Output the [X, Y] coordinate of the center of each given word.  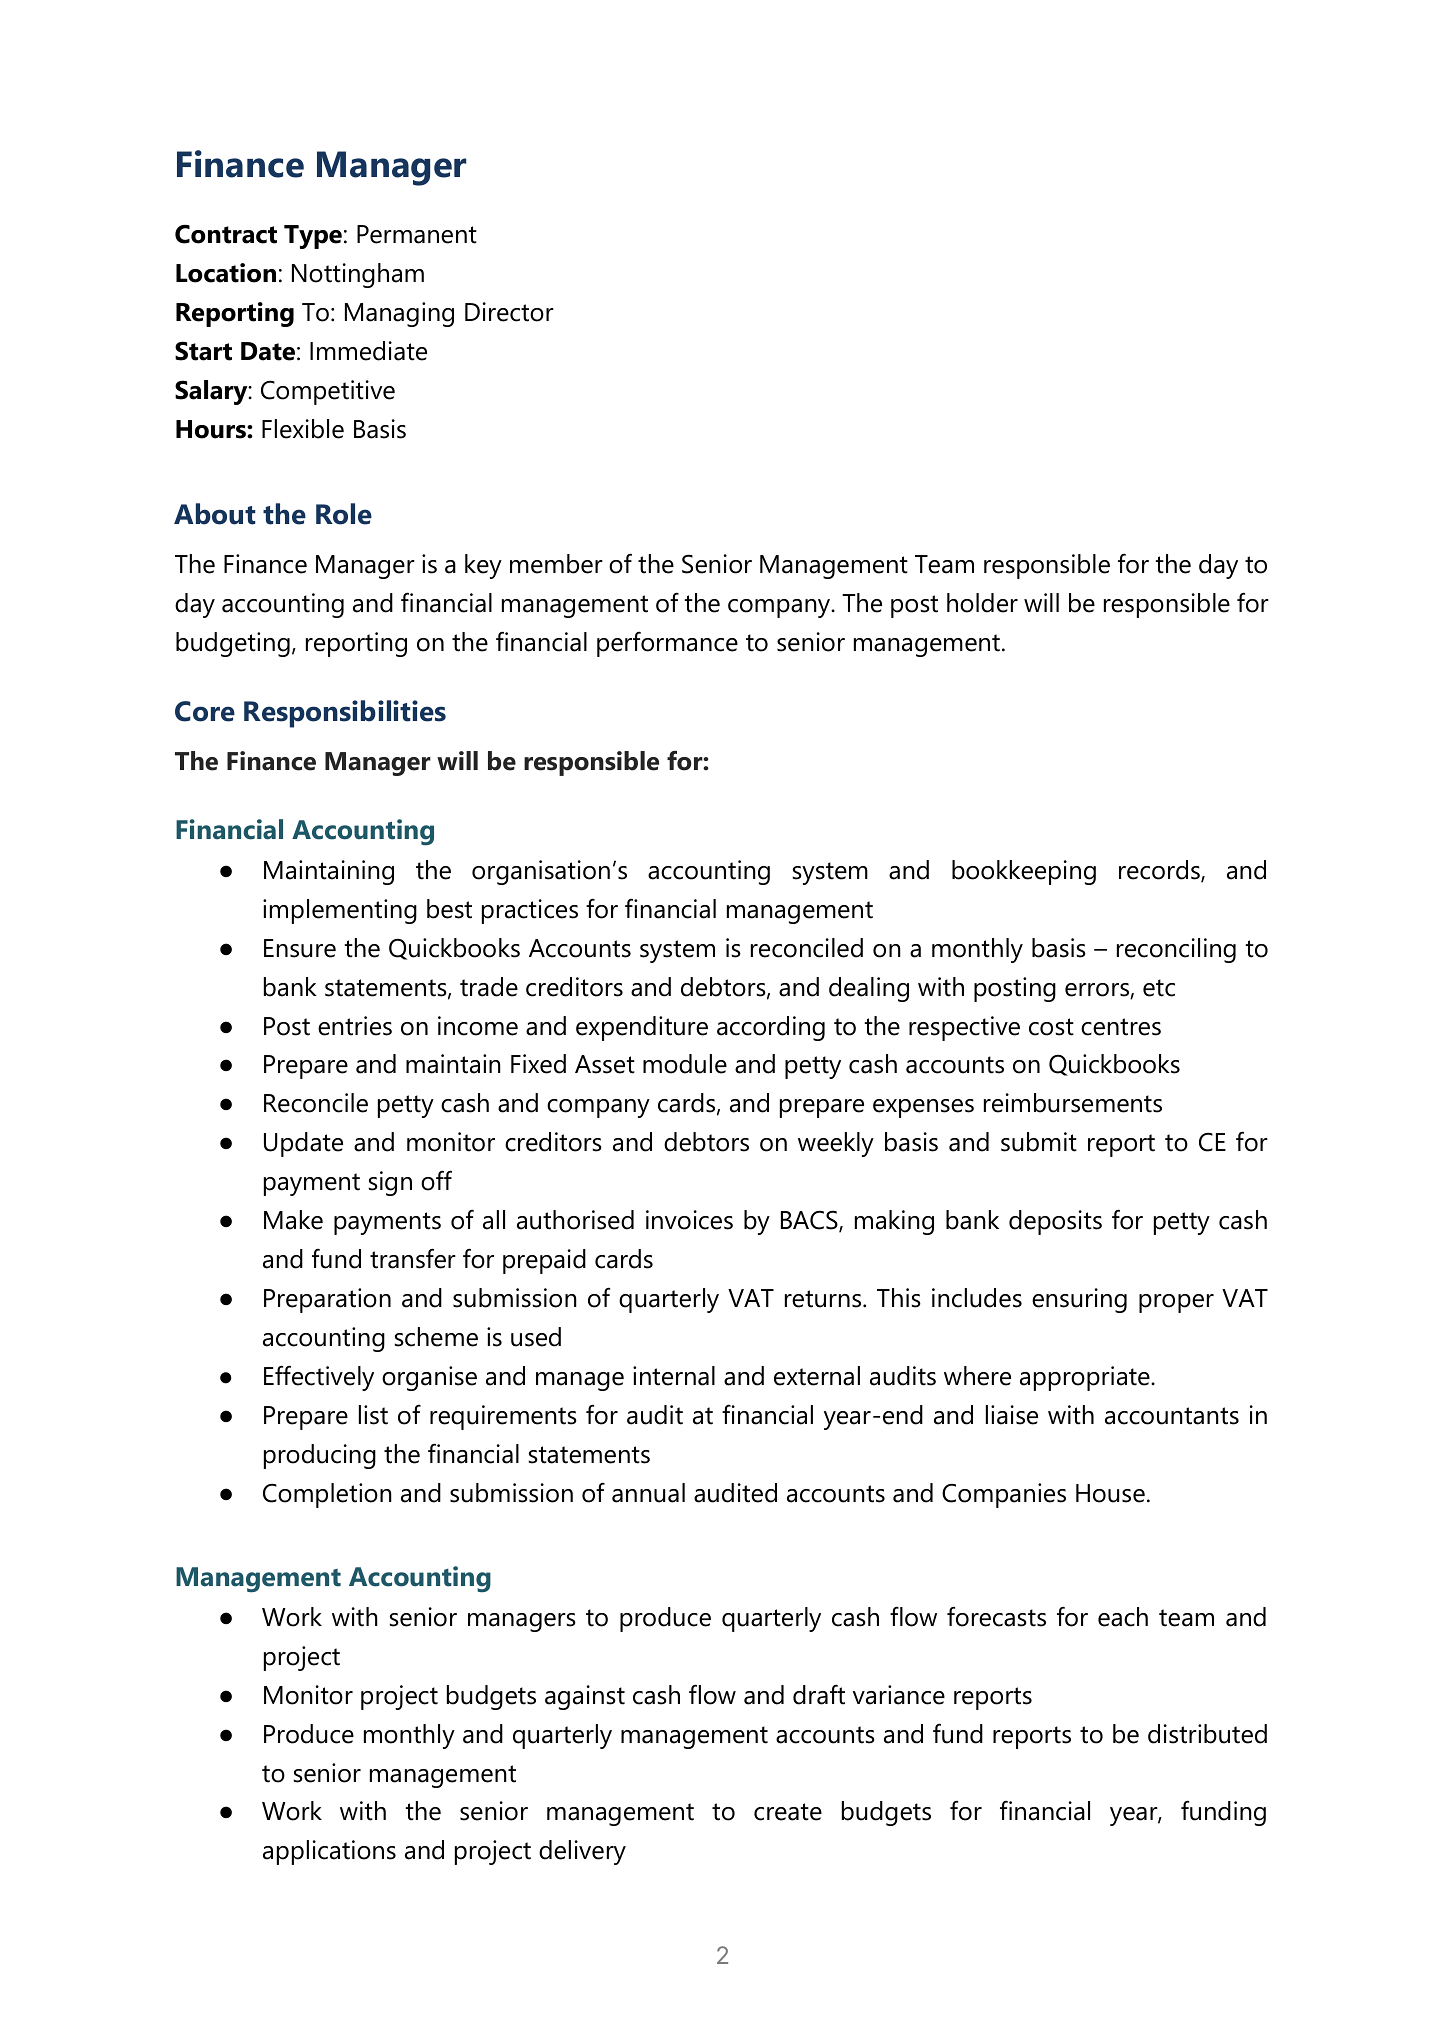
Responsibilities [345, 714]
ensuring [1079, 1300]
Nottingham [358, 275]
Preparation [327, 1300]
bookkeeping [1024, 872]
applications [329, 1852]
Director [509, 312]
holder [982, 603]
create [788, 1812]
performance [667, 644]
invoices [689, 1220]
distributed [1207, 1734]
